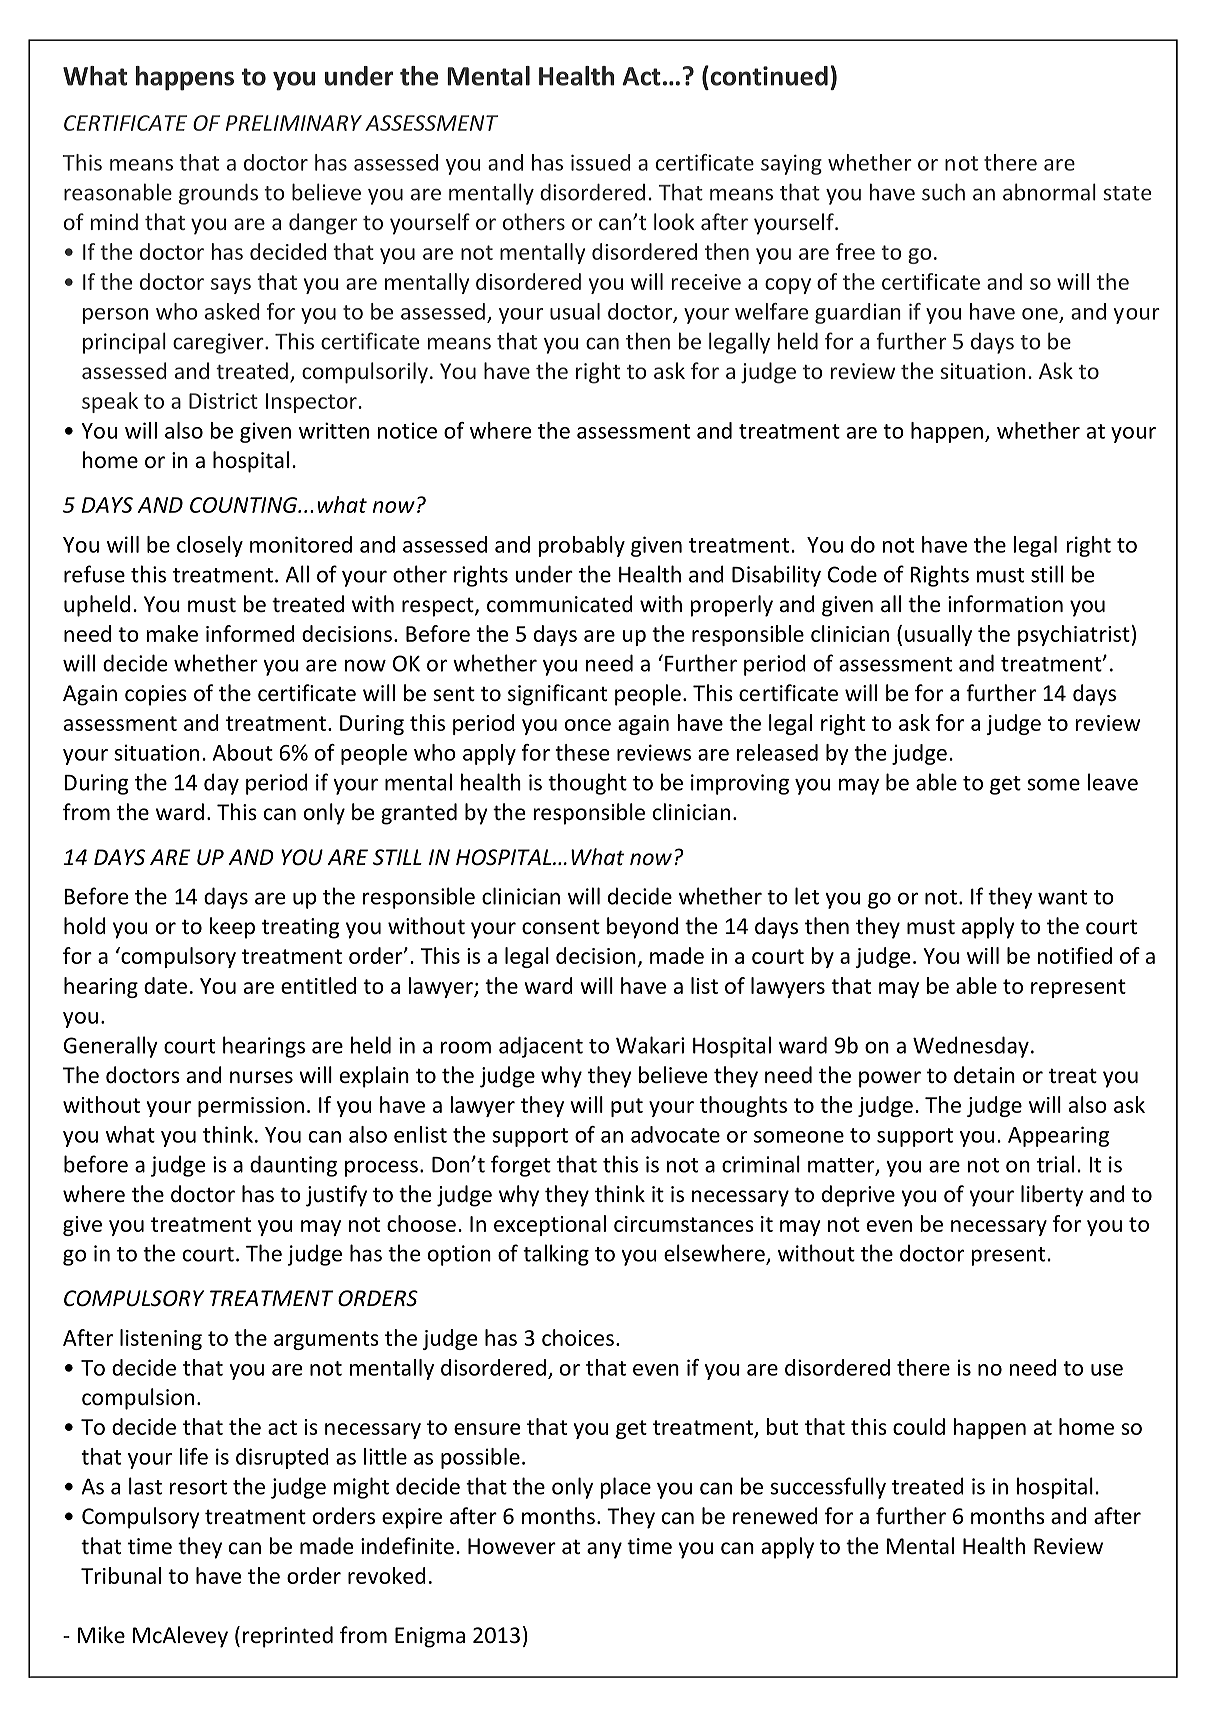 The height and width of the image is (1709, 1209). I want to click on Tribunal, so click(121, 1575).
